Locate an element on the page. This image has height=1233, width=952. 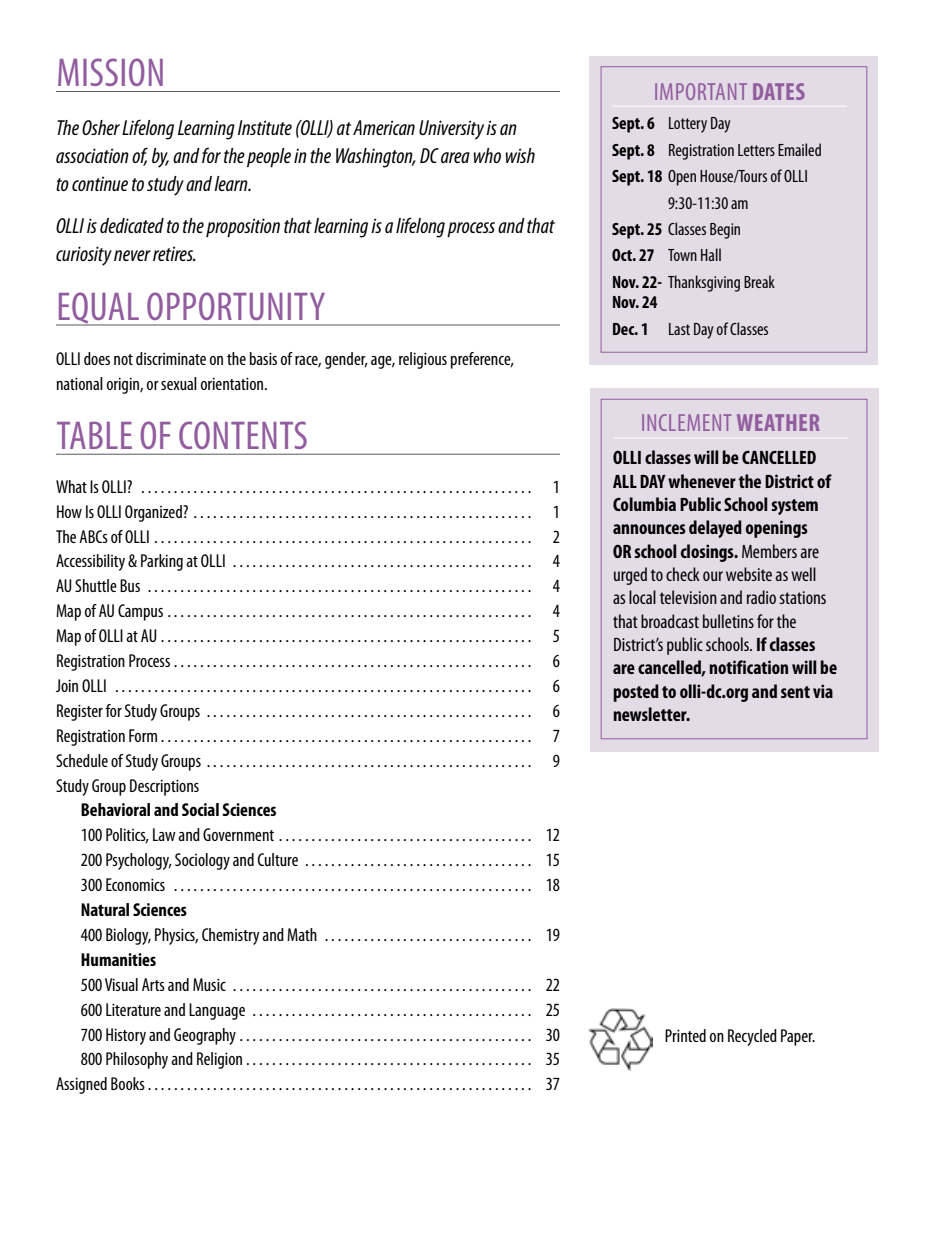
sent is located at coordinates (795, 692).
